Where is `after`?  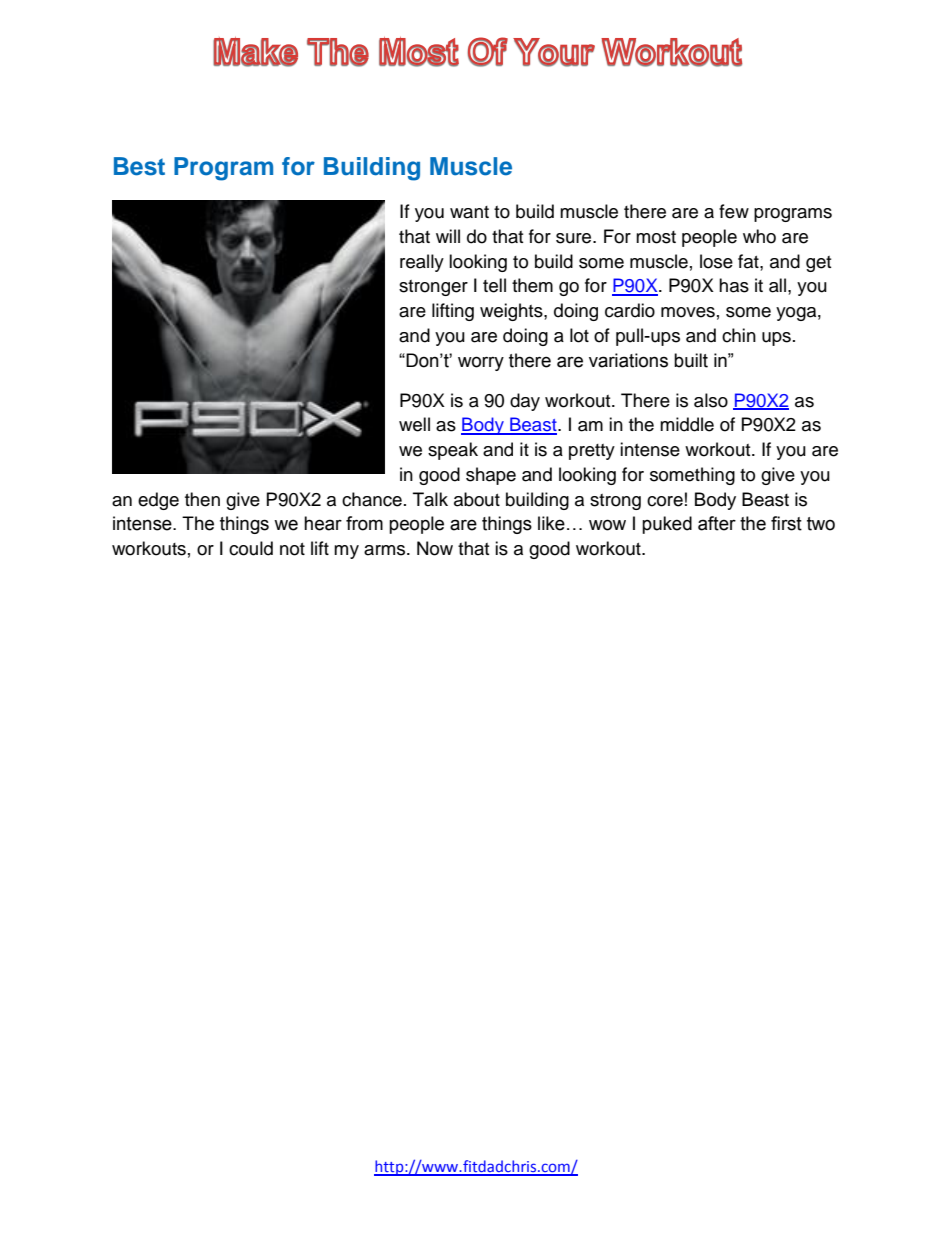 after is located at coordinates (717, 523).
